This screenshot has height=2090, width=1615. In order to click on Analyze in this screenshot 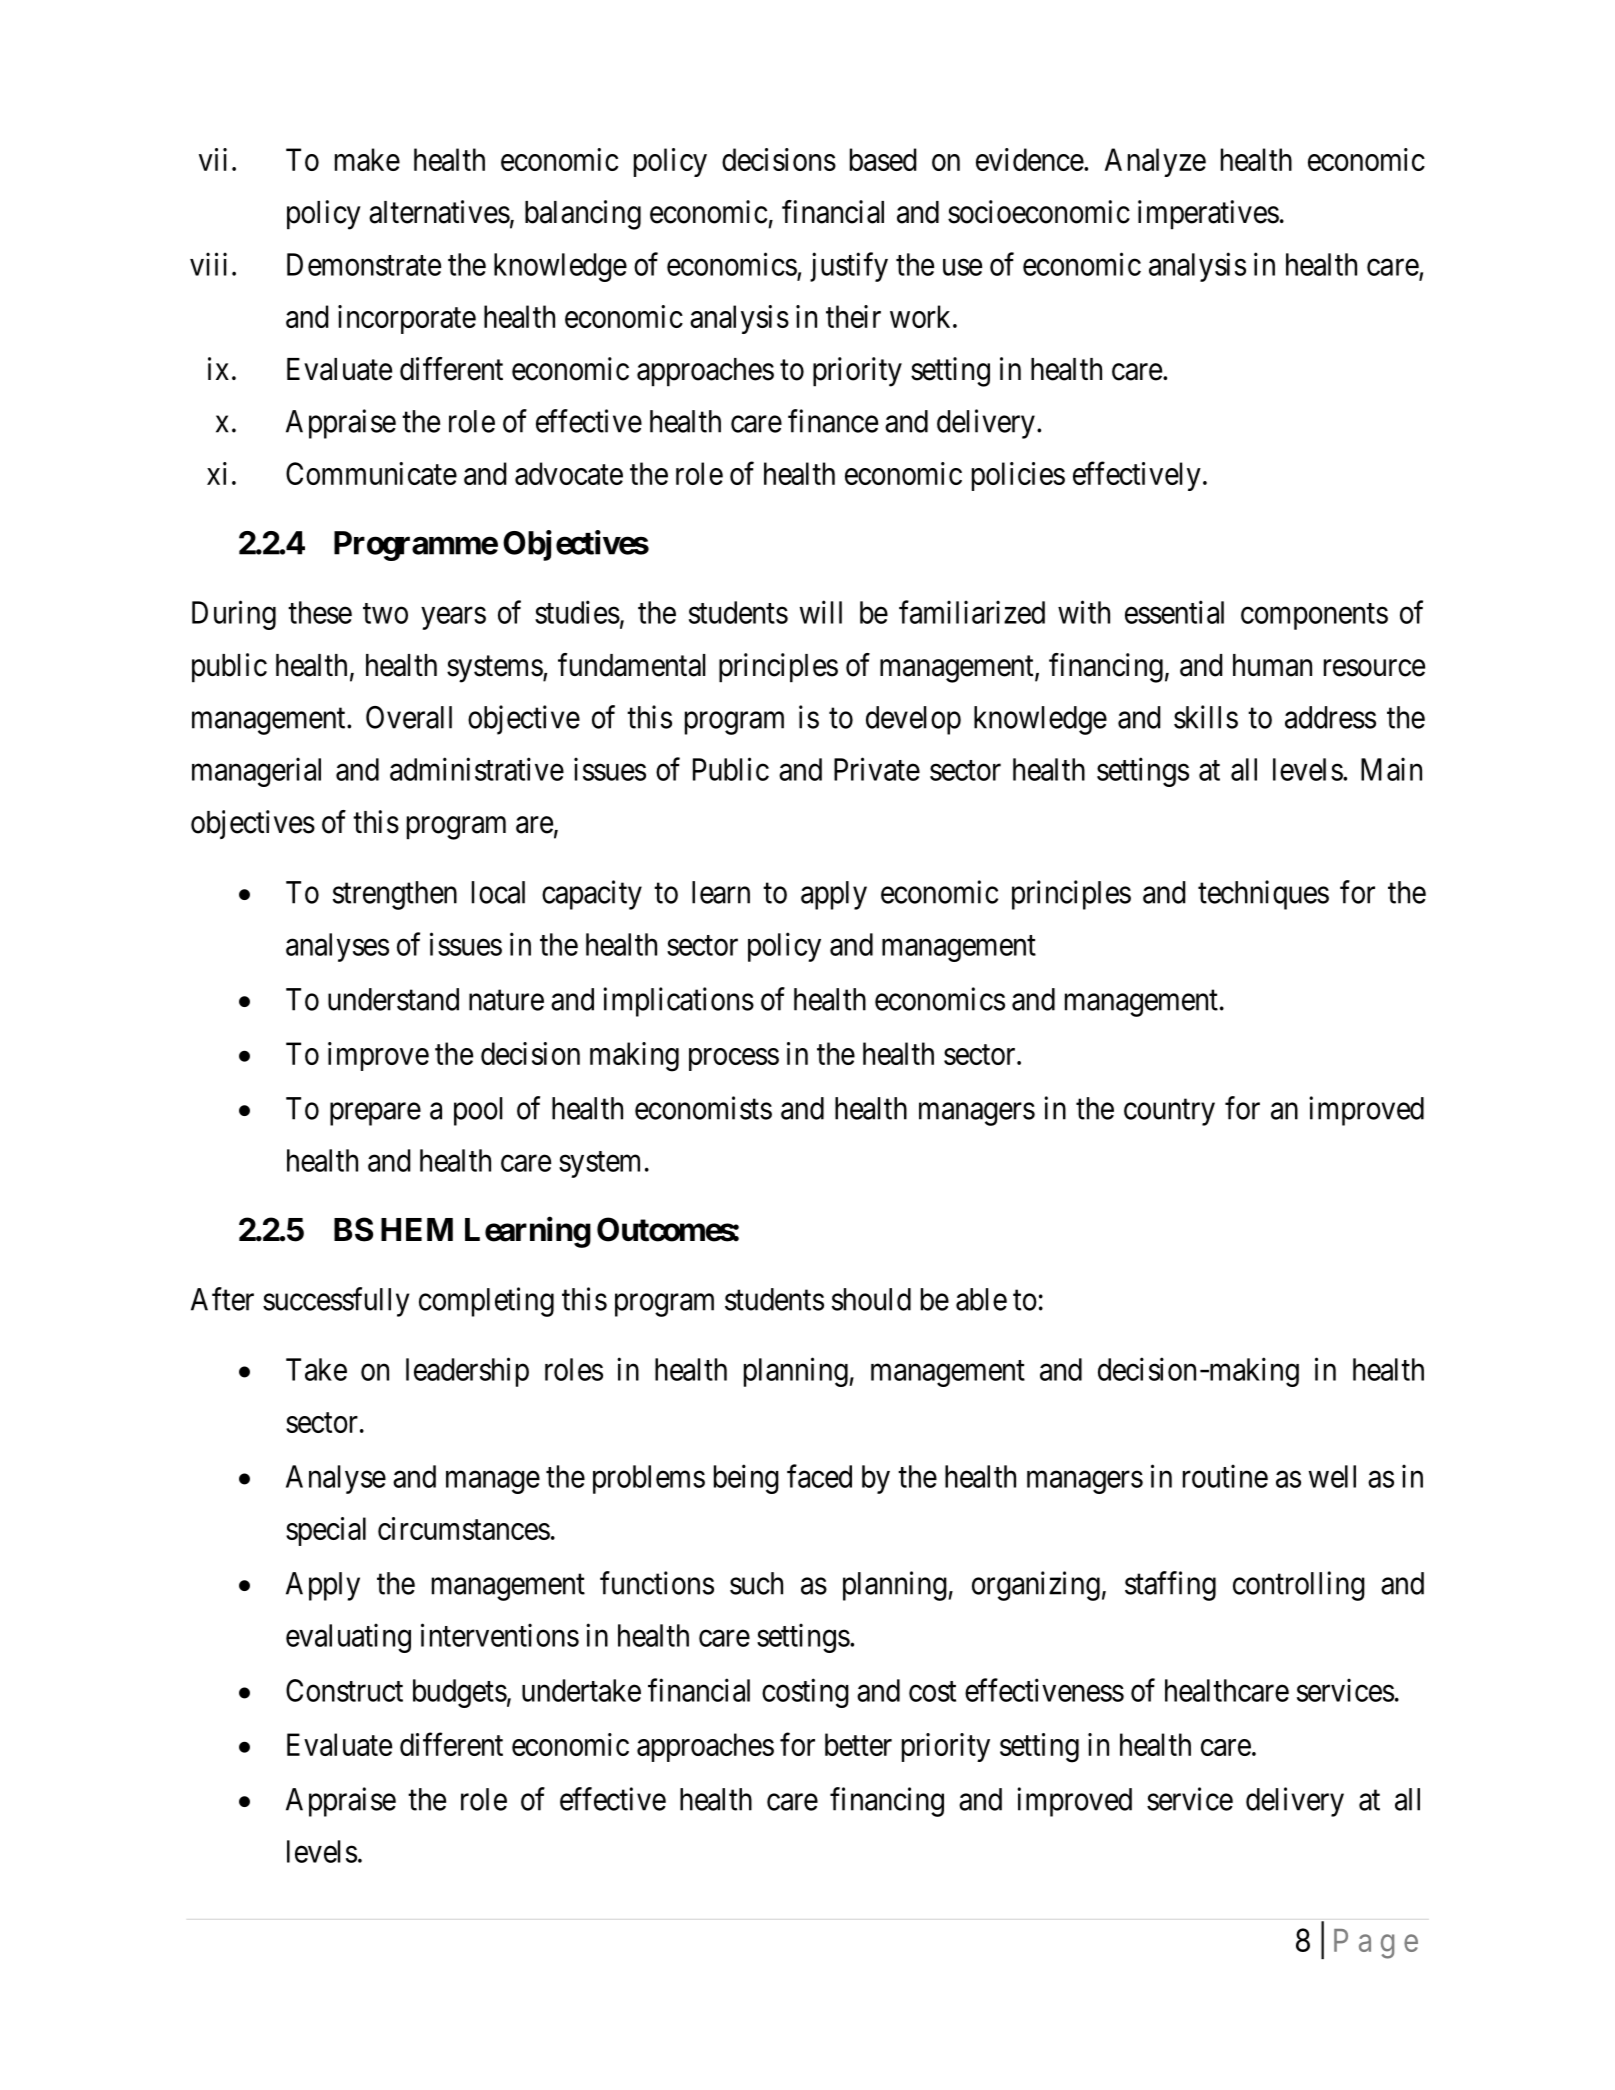, I will do `click(1155, 162)`.
